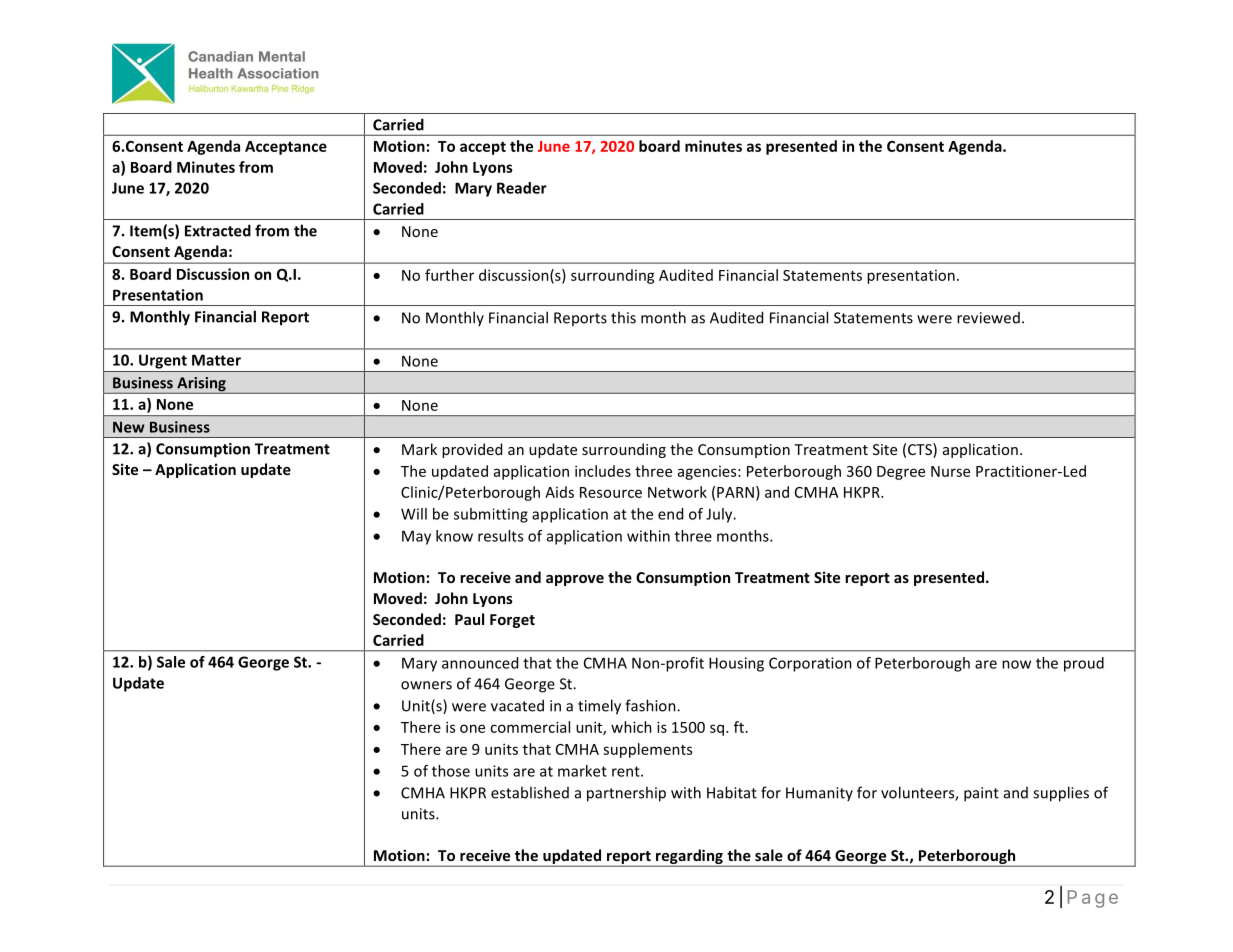  Describe the element at coordinates (1084, 664) in the document. I see `proud` at that location.
